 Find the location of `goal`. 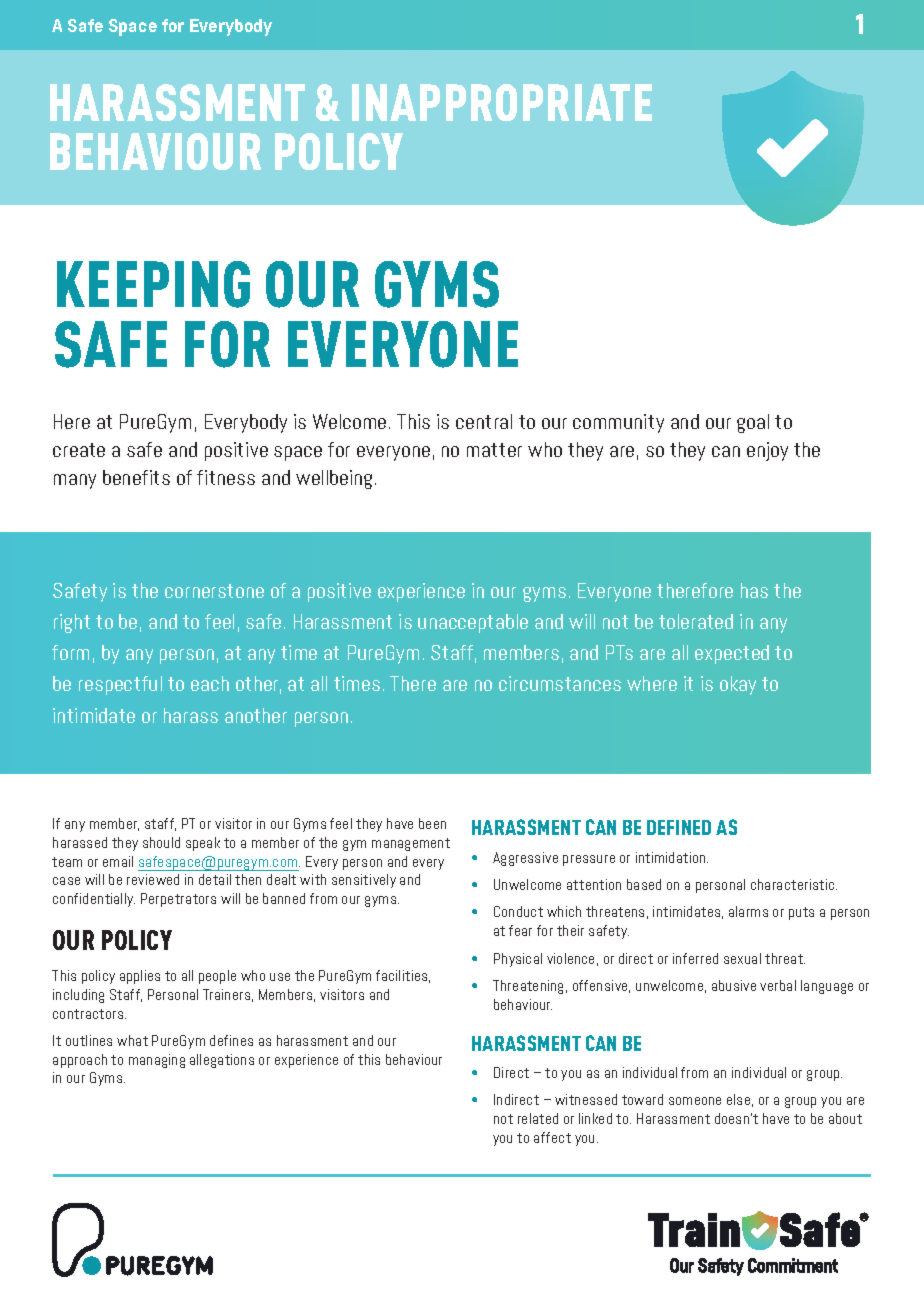

goal is located at coordinates (753, 423).
